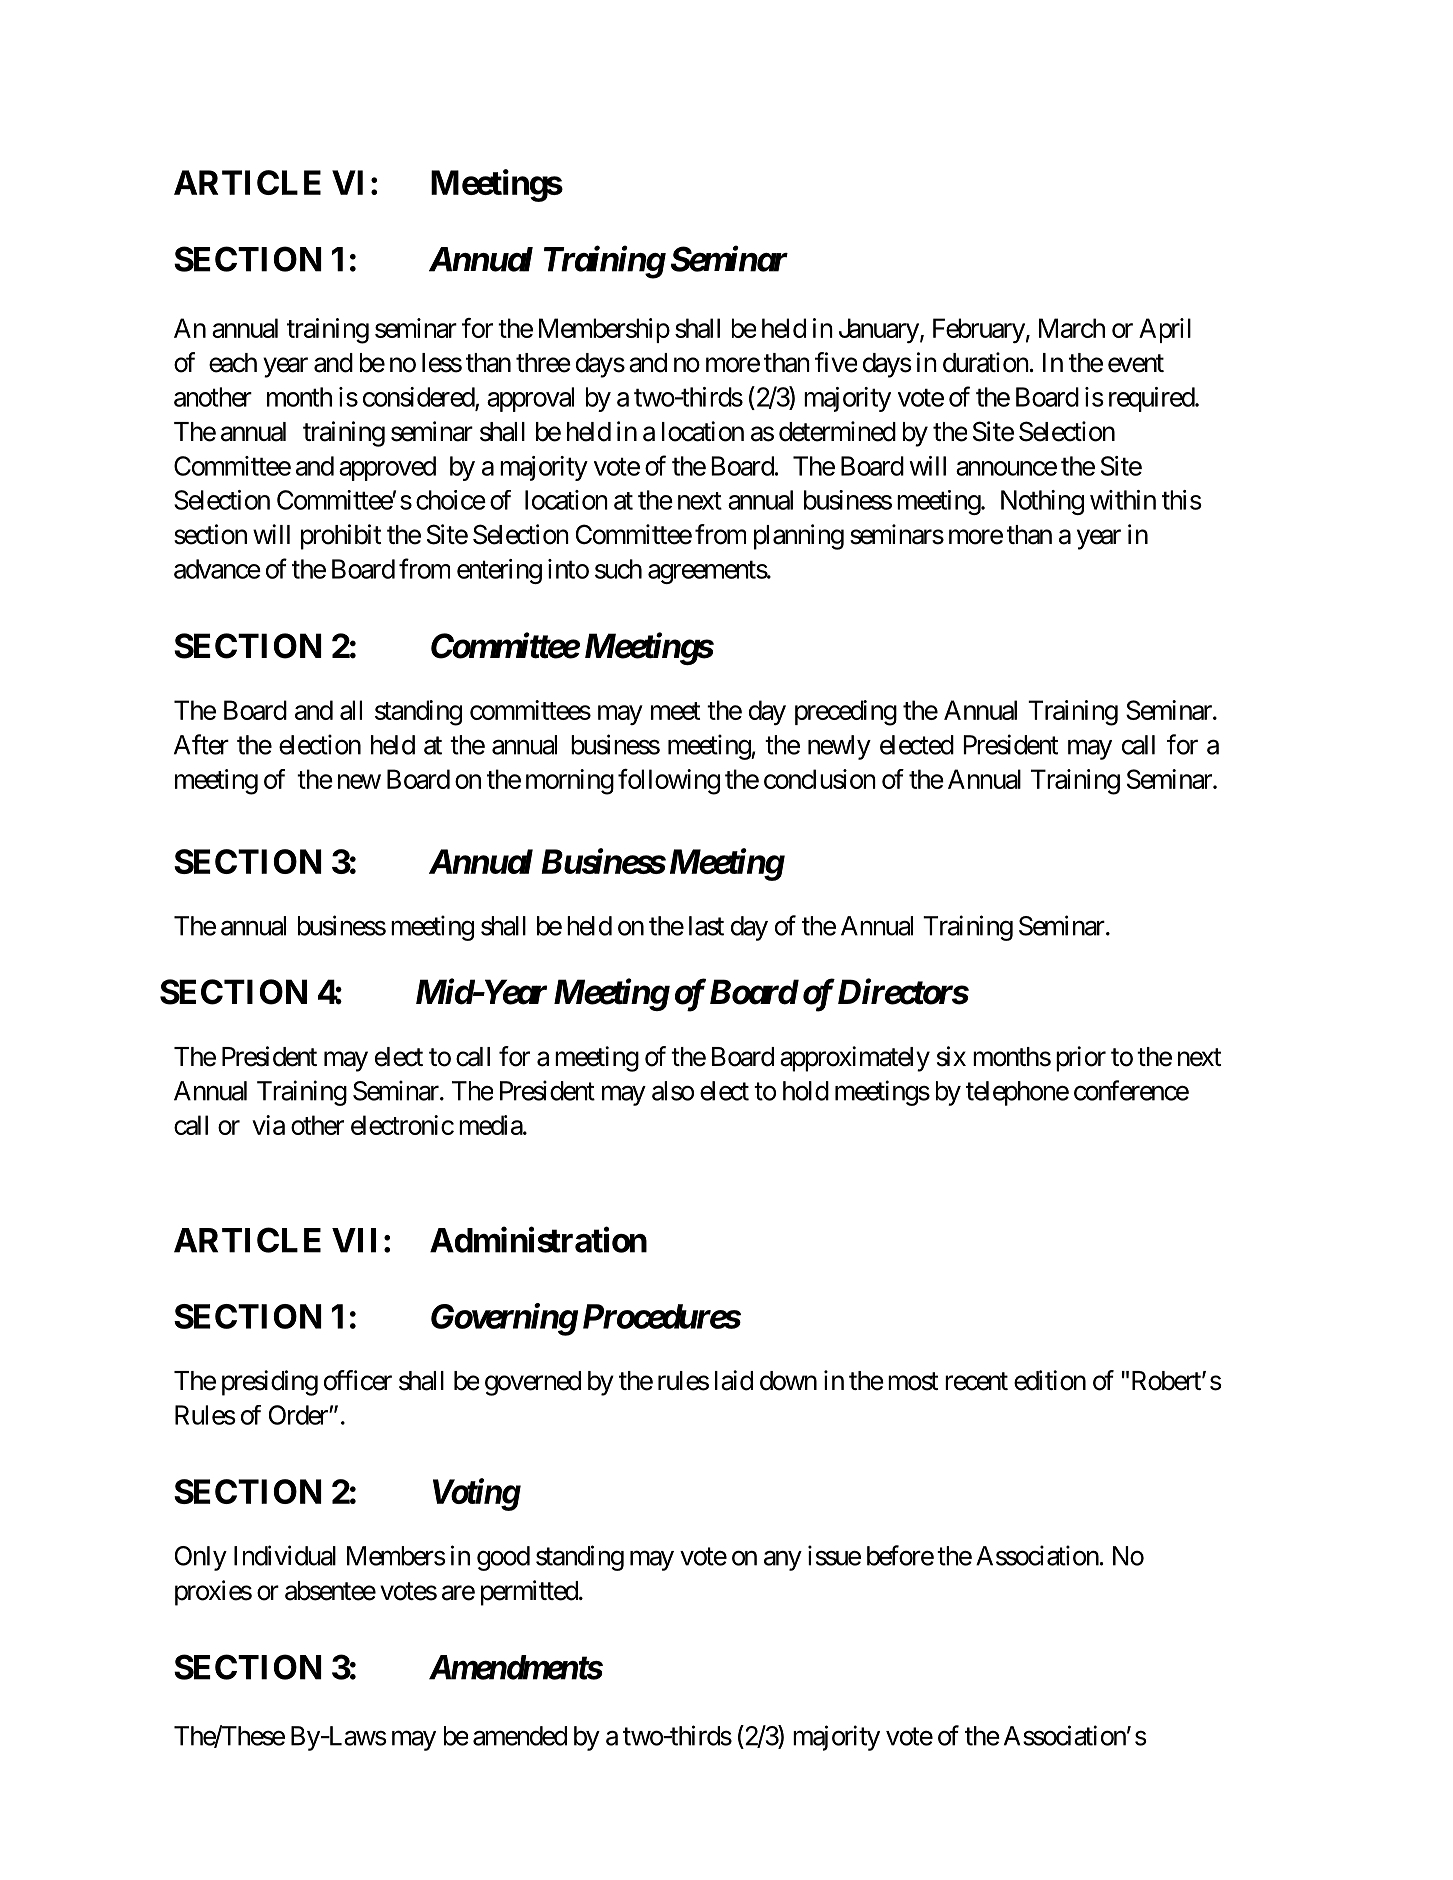  Describe the element at coordinates (285, 1555) in the screenshot. I see `Individual` at that location.
